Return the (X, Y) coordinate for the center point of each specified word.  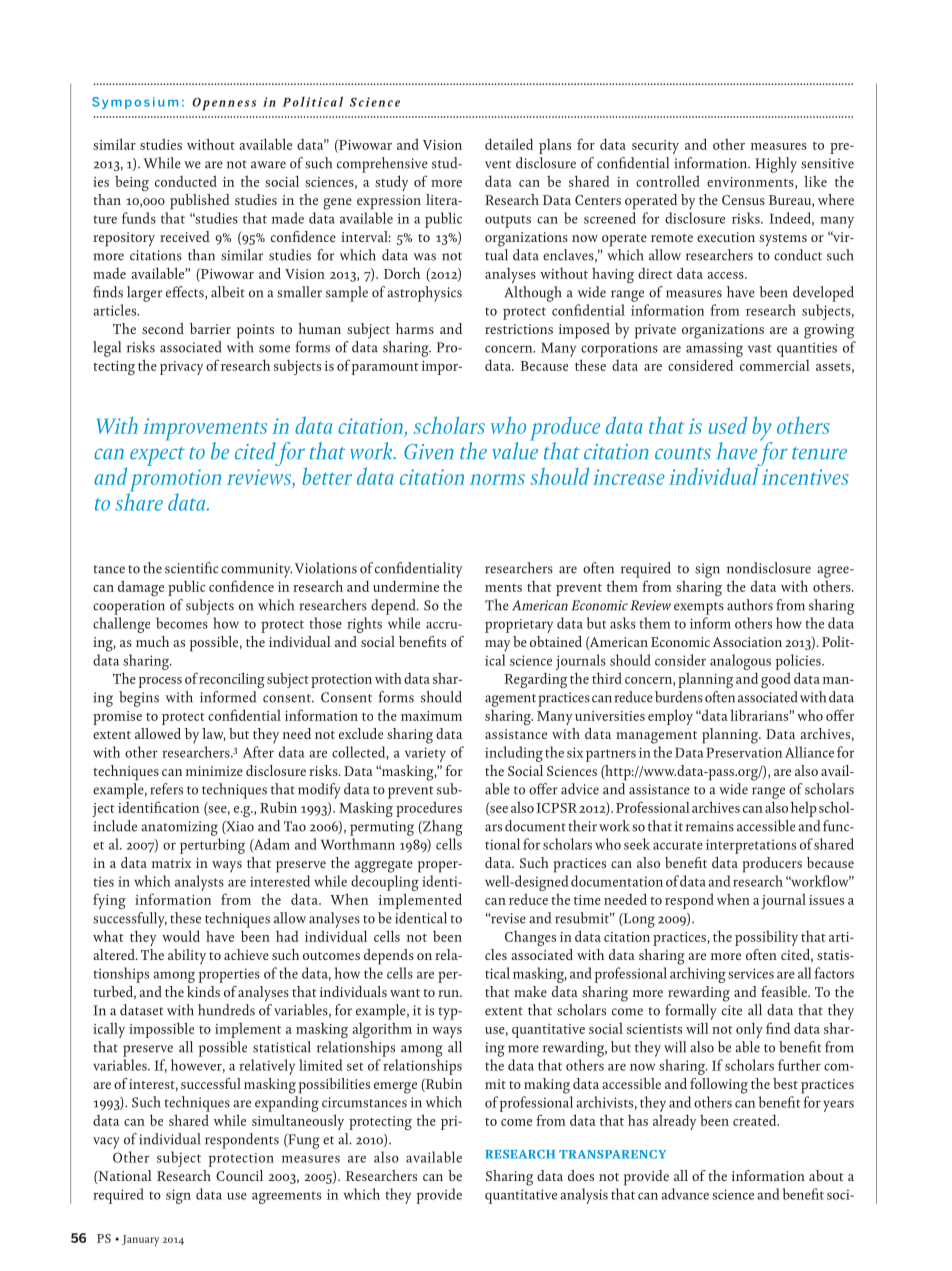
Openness (224, 104)
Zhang (442, 828)
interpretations (751, 846)
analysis (584, 1196)
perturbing (212, 846)
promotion (175, 481)
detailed (509, 144)
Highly (776, 165)
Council (239, 1175)
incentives (805, 477)
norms (497, 479)
